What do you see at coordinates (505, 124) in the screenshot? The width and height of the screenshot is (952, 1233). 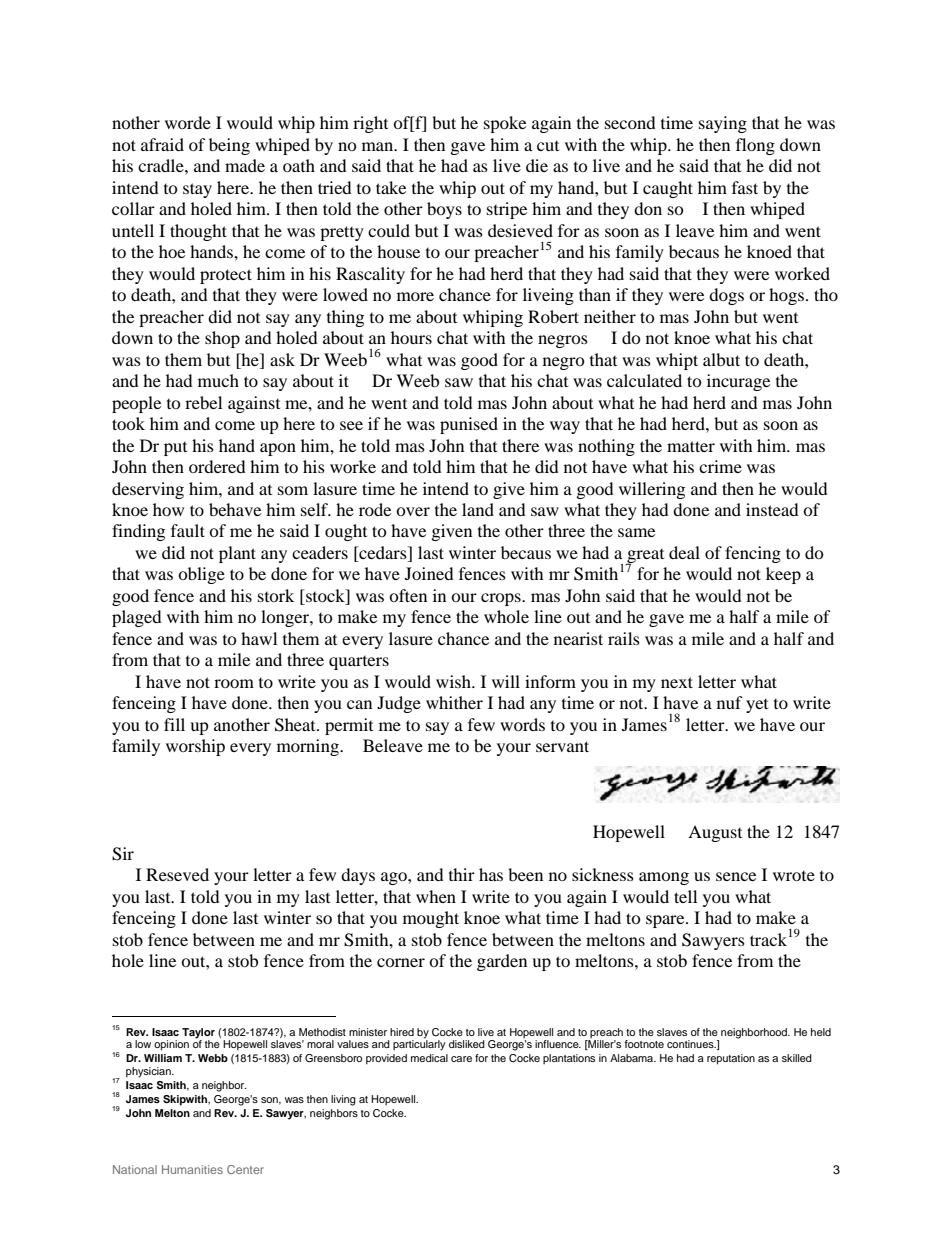 I see `spoke` at bounding box center [505, 124].
